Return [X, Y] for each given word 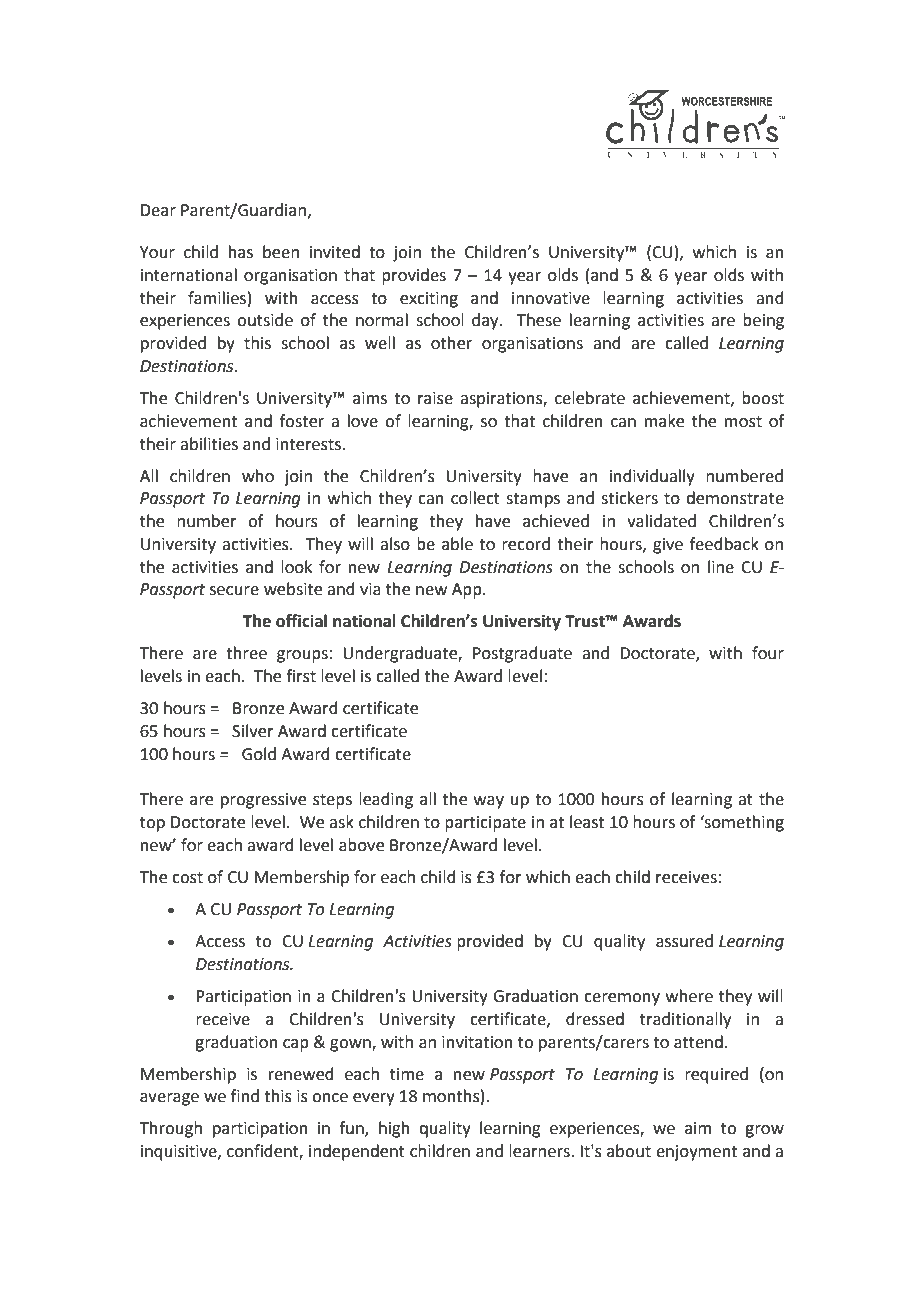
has [241, 252]
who [258, 476]
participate [485, 824]
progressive [263, 801]
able [457, 544]
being [763, 321]
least [587, 822]
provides [414, 276]
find [245, 1096]
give [668, 546]
